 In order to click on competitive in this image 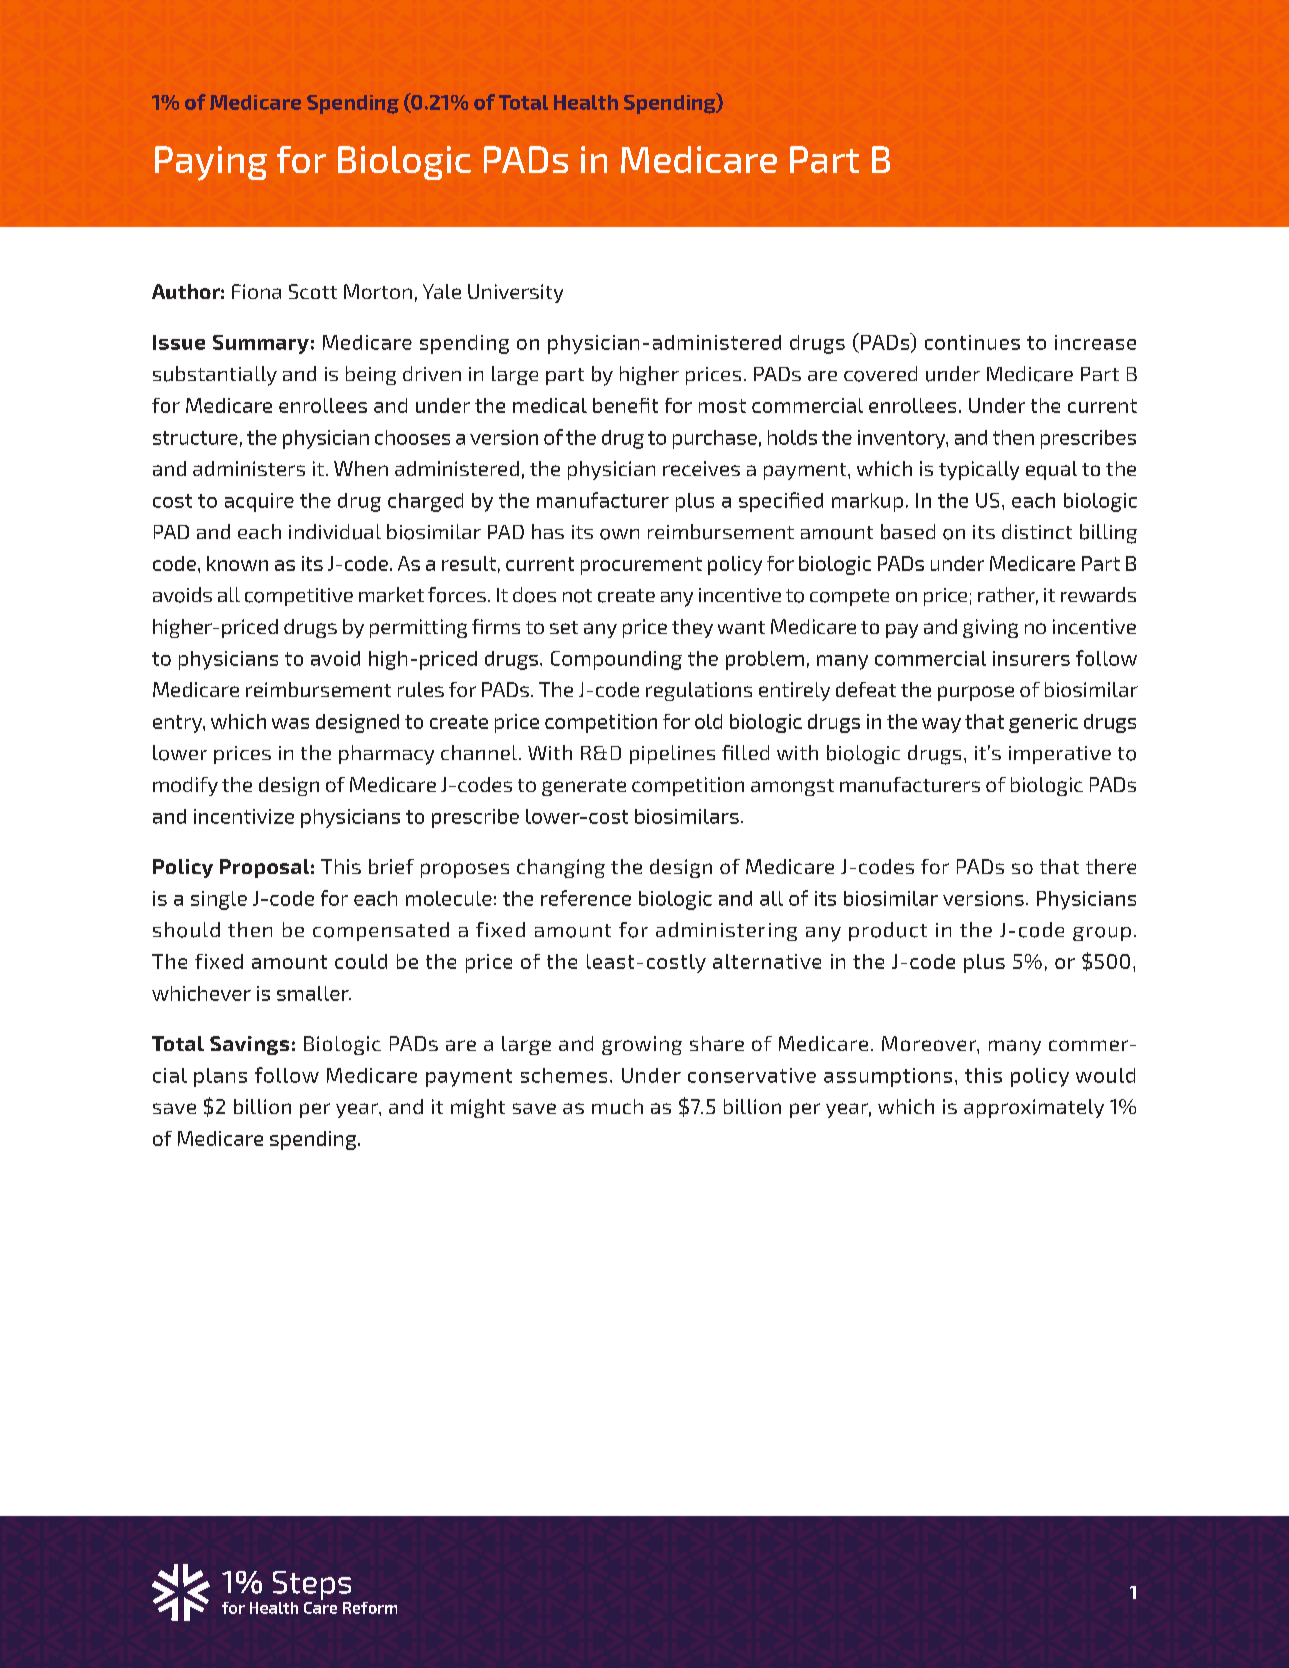, I will do `click(299, 597)`.
